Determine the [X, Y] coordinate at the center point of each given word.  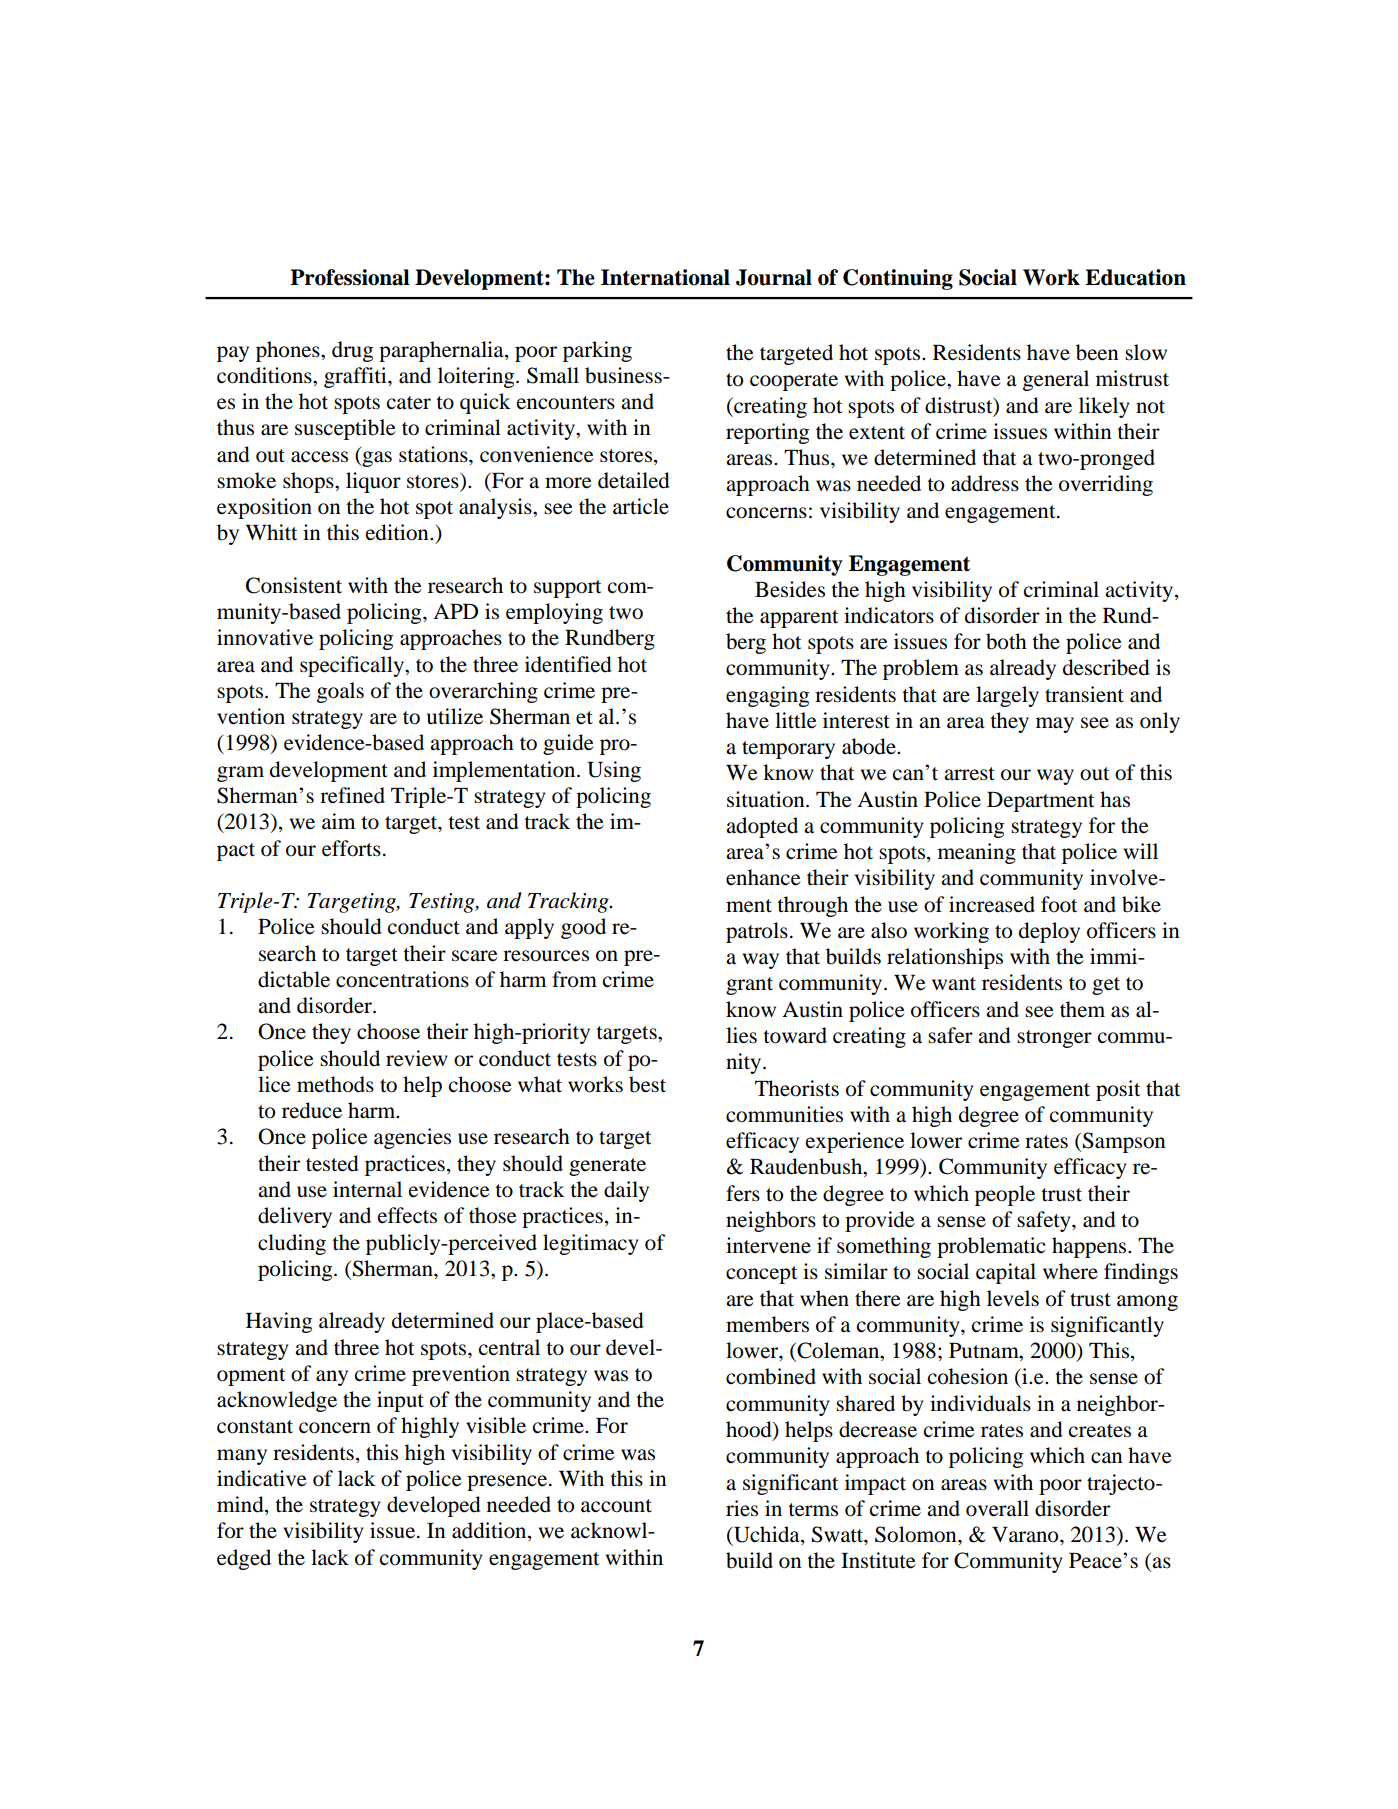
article [641, 506]
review [417, 1058]
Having [279, 1322]
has [1115, 799]
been [1097, 352]
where [1070, 1271]
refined [352, 795]
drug [352, 351]
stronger [1054, 1039]
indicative [262, 1478]
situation [767, 799]
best [647, 1084]
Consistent [294, 585]
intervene [768, 1245]
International [665, 277]
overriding [1106, 485]
